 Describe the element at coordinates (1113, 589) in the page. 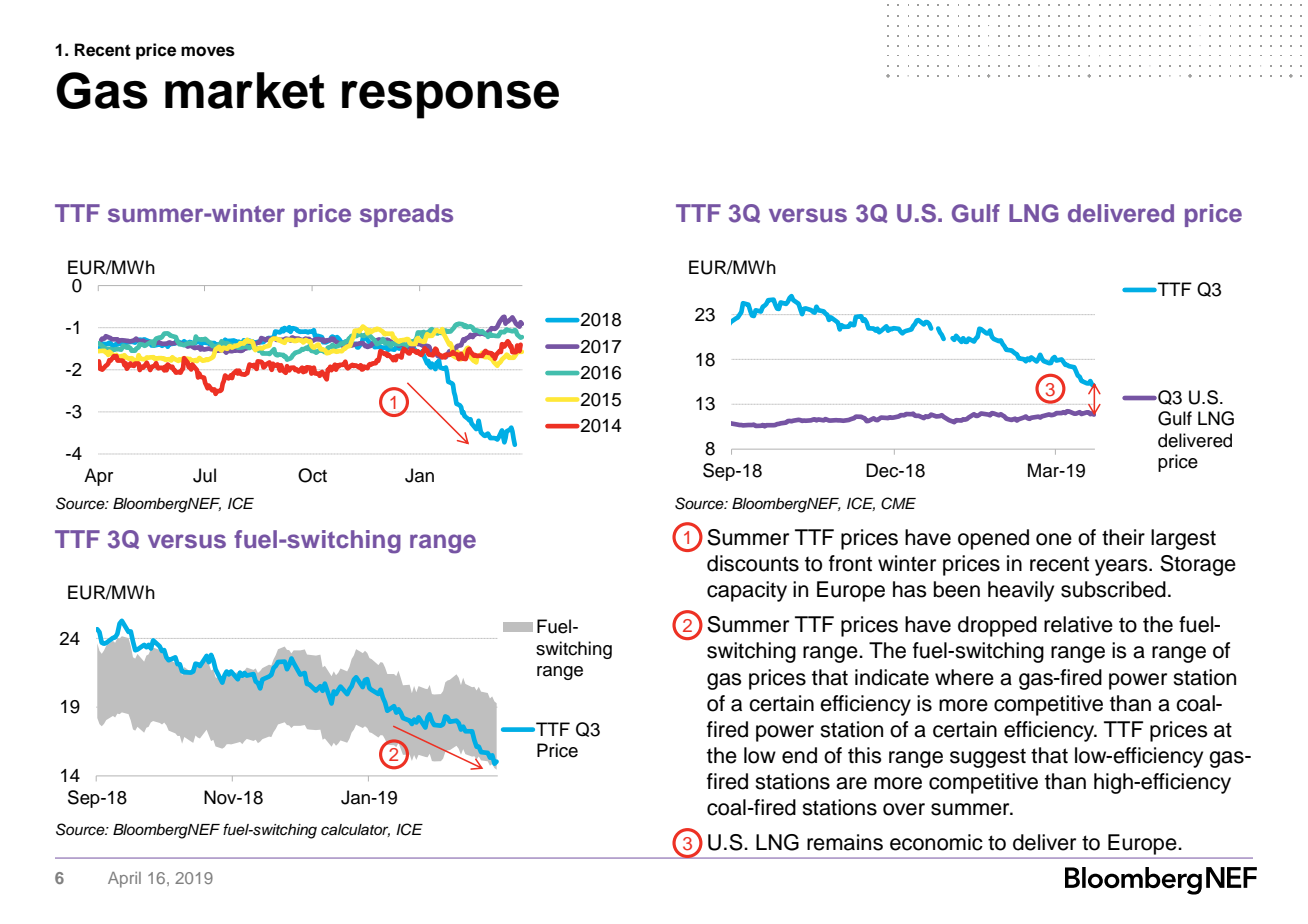

I see `subscribed` at that location.
